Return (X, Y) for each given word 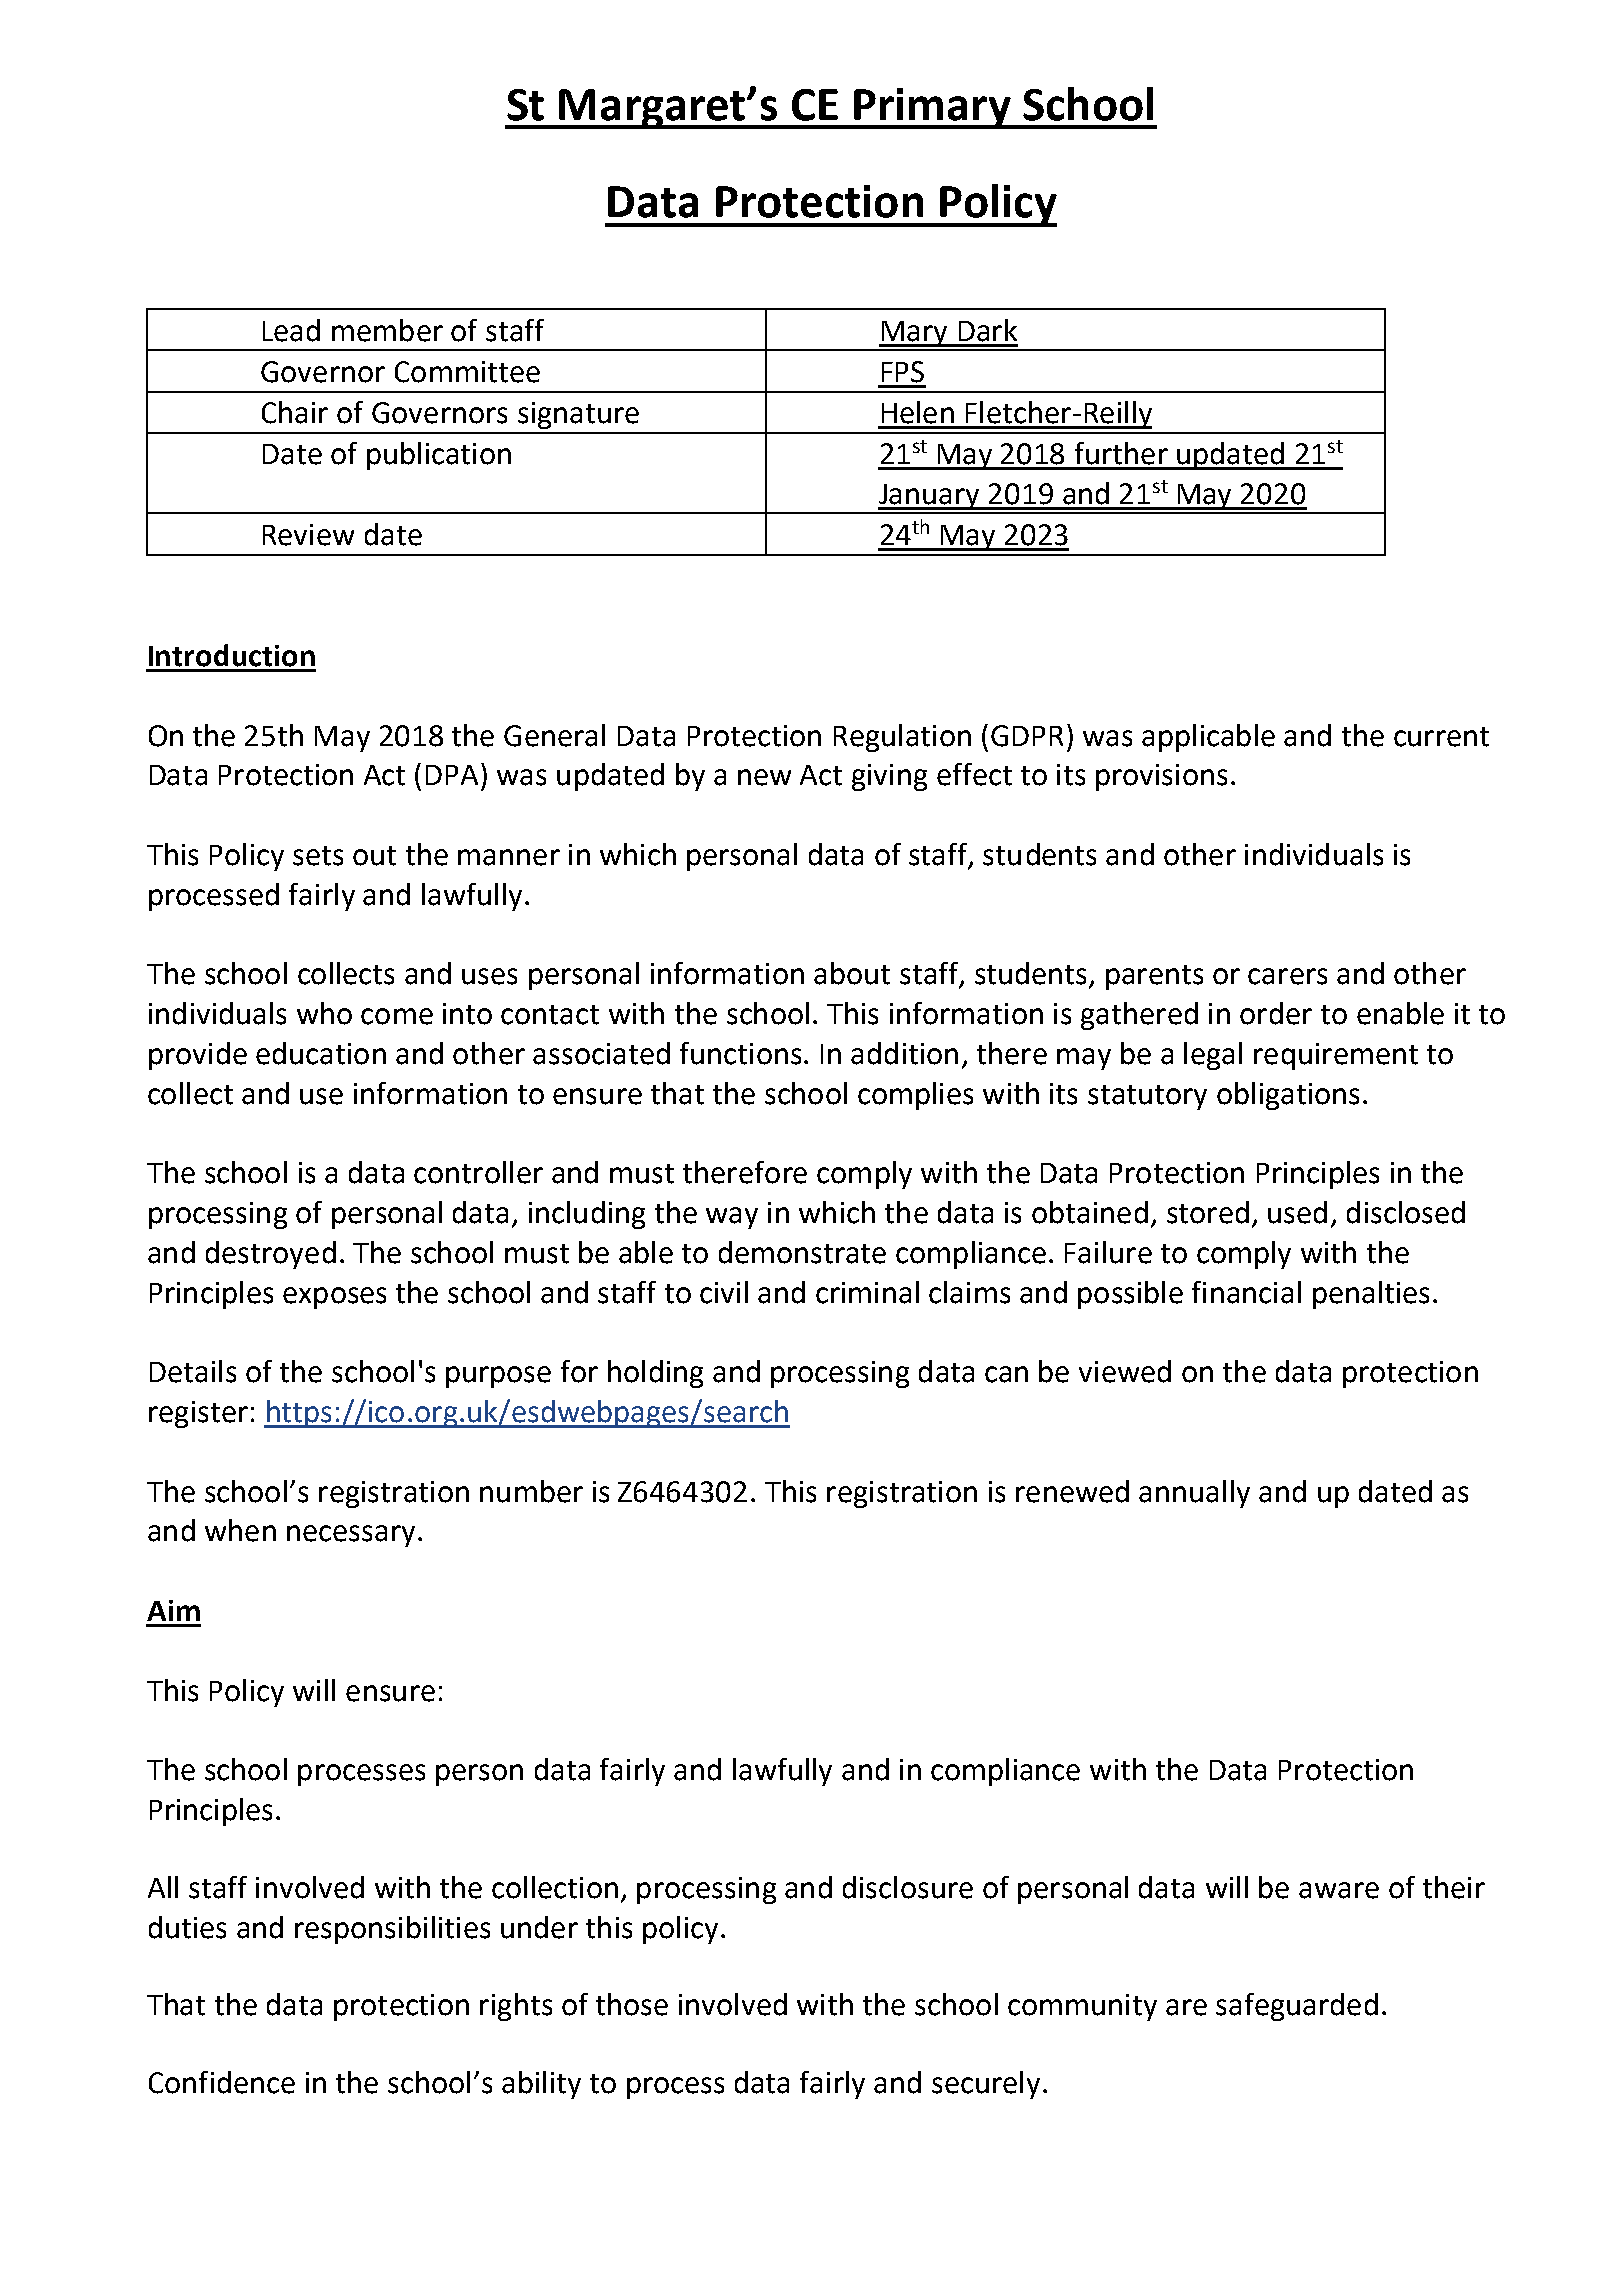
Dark (988, 330)
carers (1287, 976)
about (852, 973)
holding (655, 1374)
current (1441, 737)
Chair (295, 412)
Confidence (222, 2082)
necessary (351, 1536)
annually (1194, 1494)
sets (318, 856)
